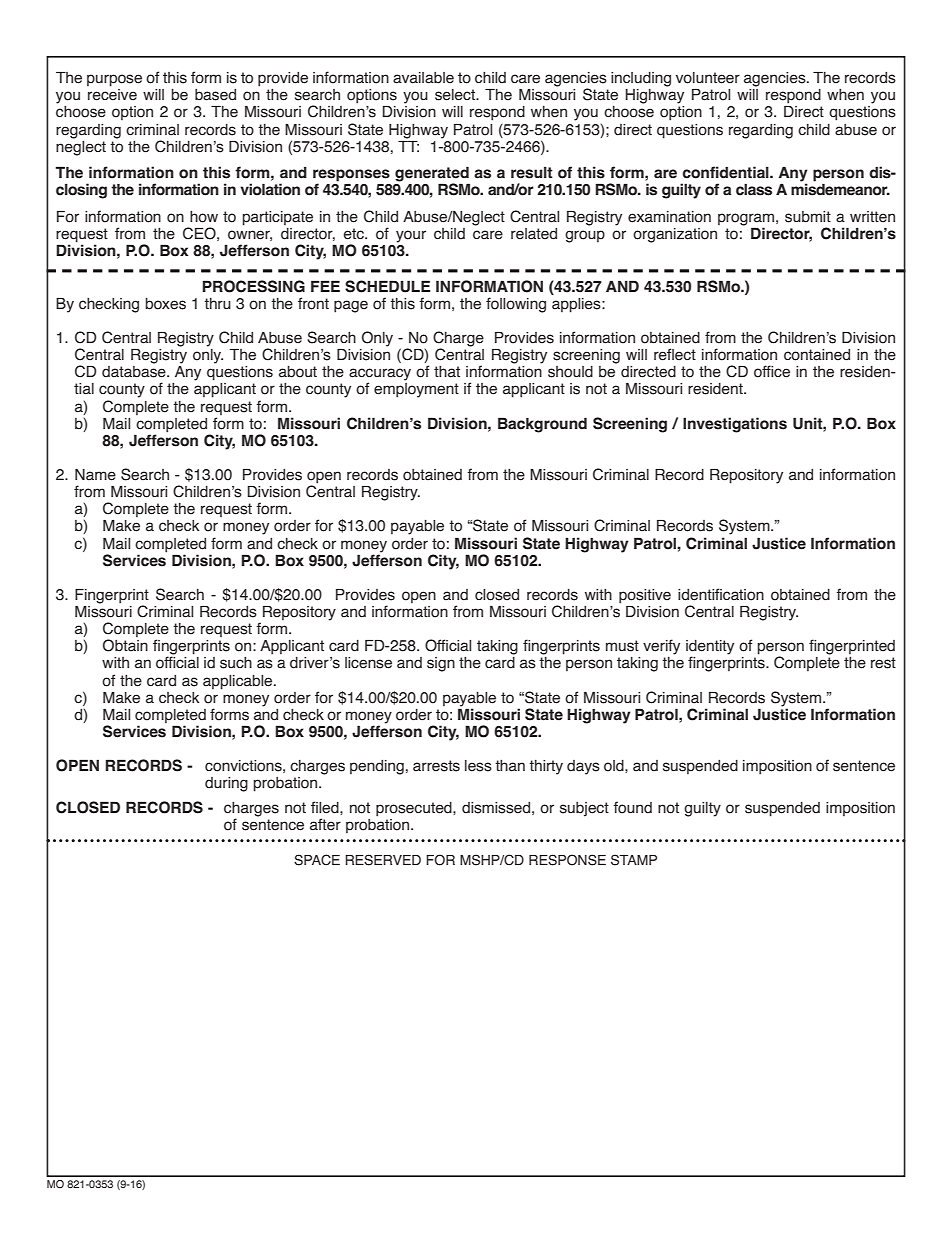 This image has width=952, height=1233. I want to click on based, so click(215, 95).
